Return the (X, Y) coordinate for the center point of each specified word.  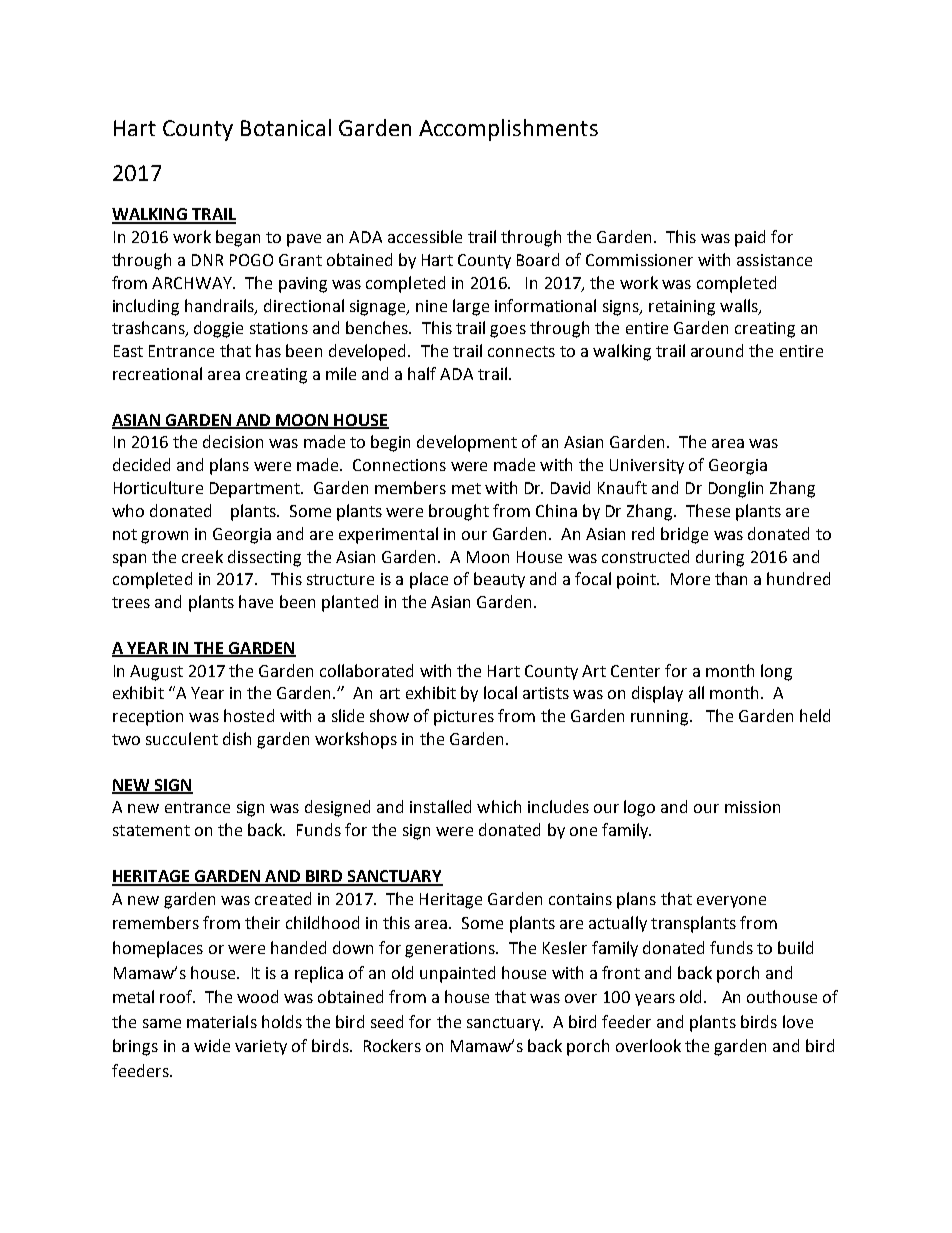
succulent (182, 738)
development (467, 443)
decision (233, 441)
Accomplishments (508, 130)
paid (750, 238)
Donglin (736, 489)
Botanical (286, 127)
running (661, 718)
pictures (464, 718)
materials (222, 1021)
